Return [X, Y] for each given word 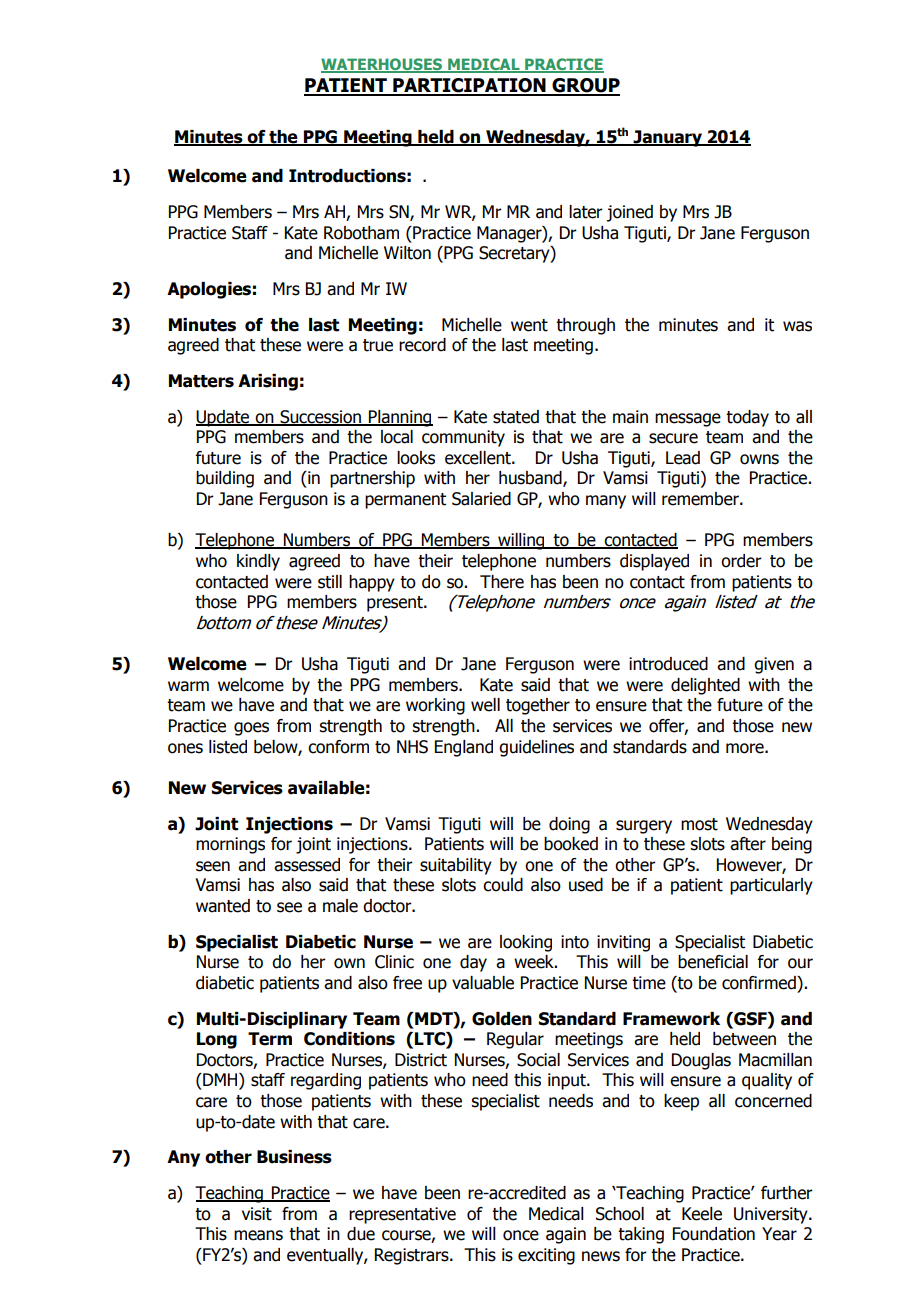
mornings [230, 845]
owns [759, 459]
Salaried [481, 499]
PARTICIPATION [469, 86]
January [668, 138]
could [503, 885]
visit [257, 1214]
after [748, 844]
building [225, 479]
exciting [546, 1256]
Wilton [407, 253]
